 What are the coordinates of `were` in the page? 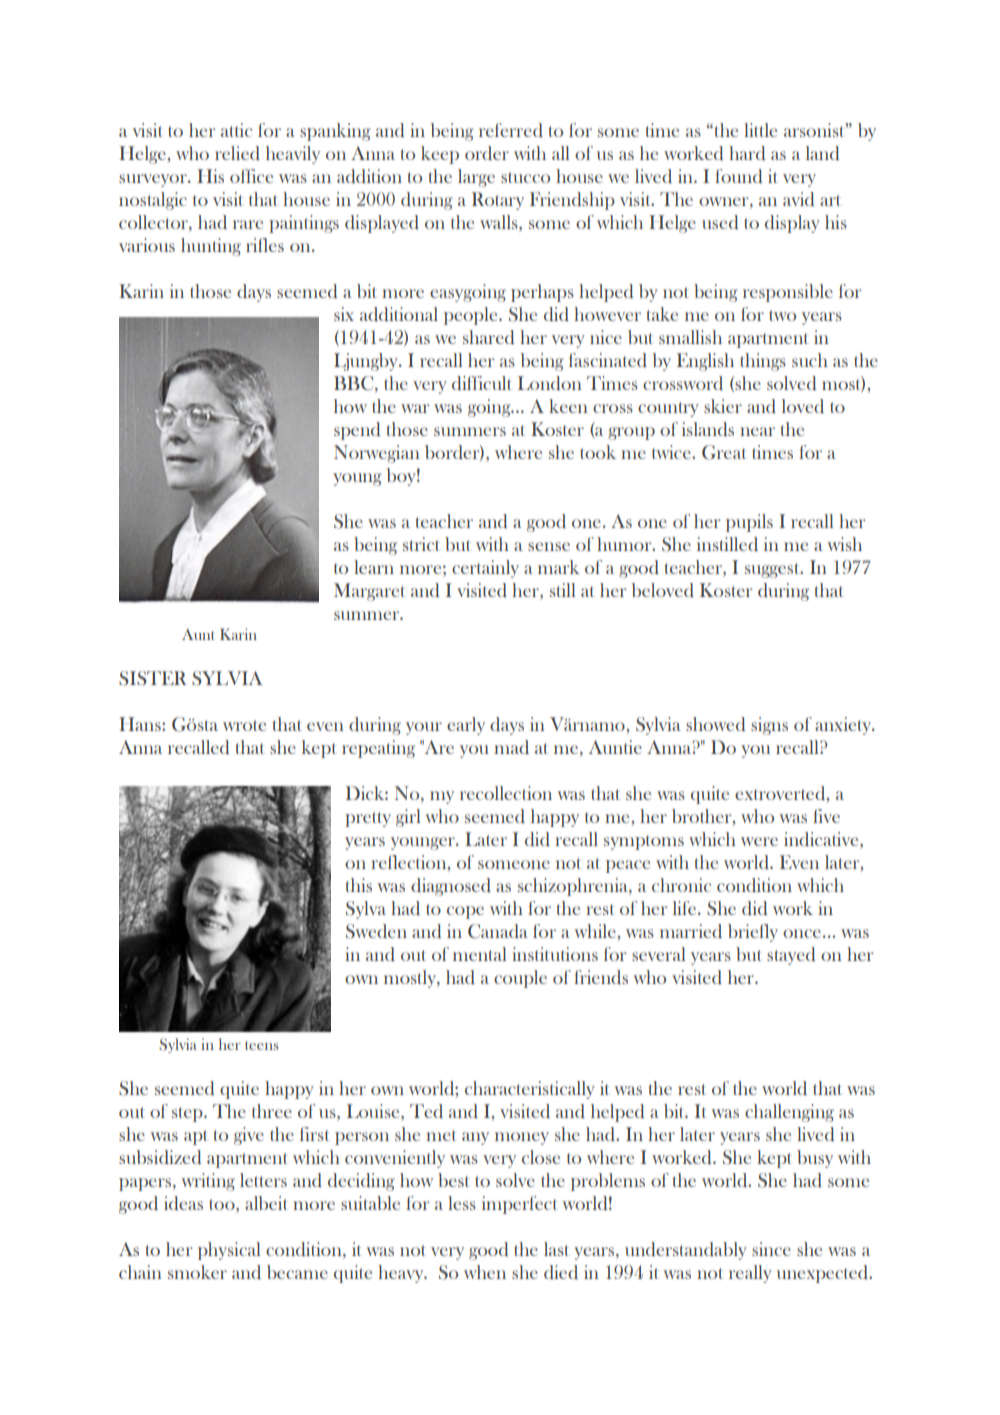 It's located at (759, 841).
